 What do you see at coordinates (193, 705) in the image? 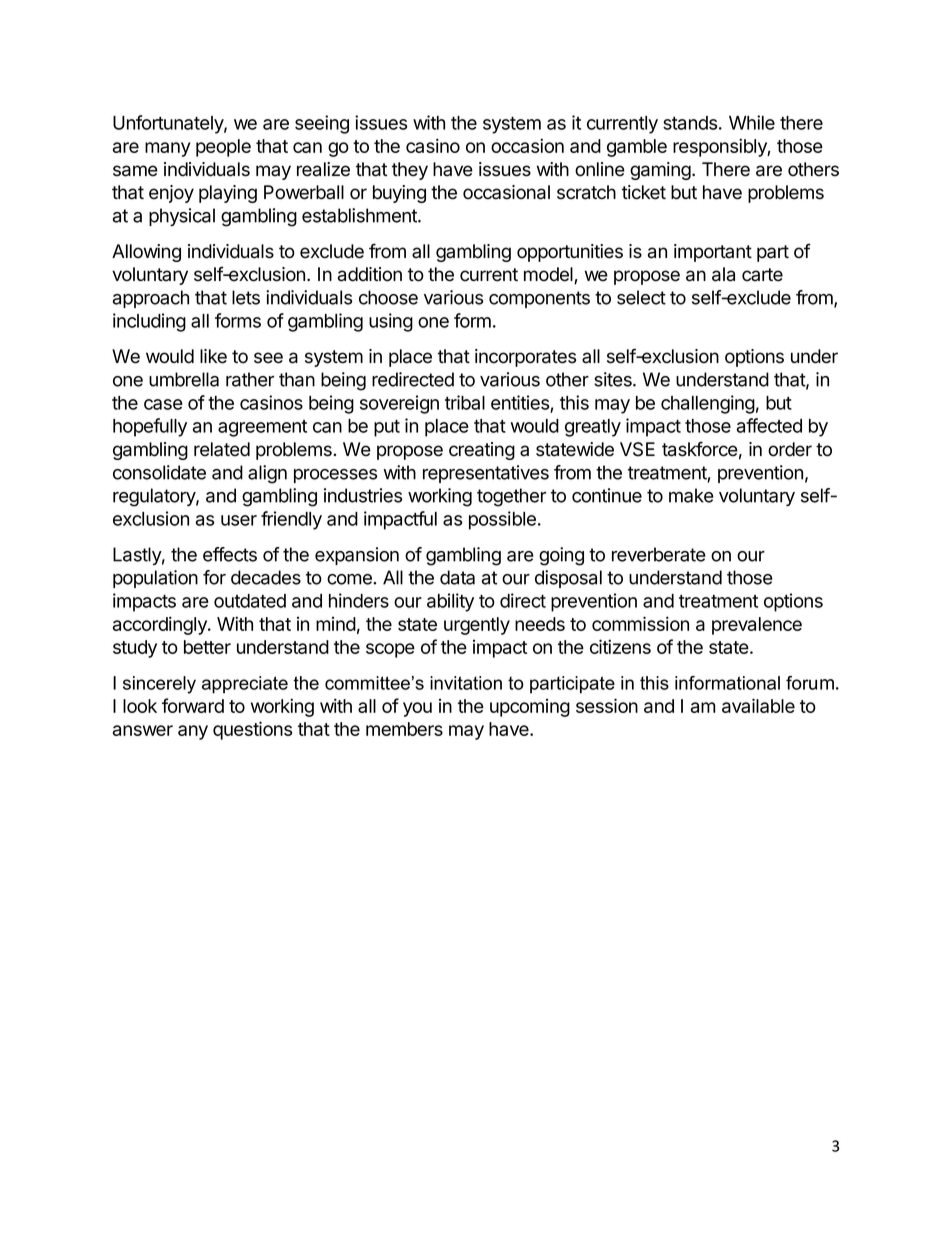
I see `forward` at bounding box center [193, 705].
